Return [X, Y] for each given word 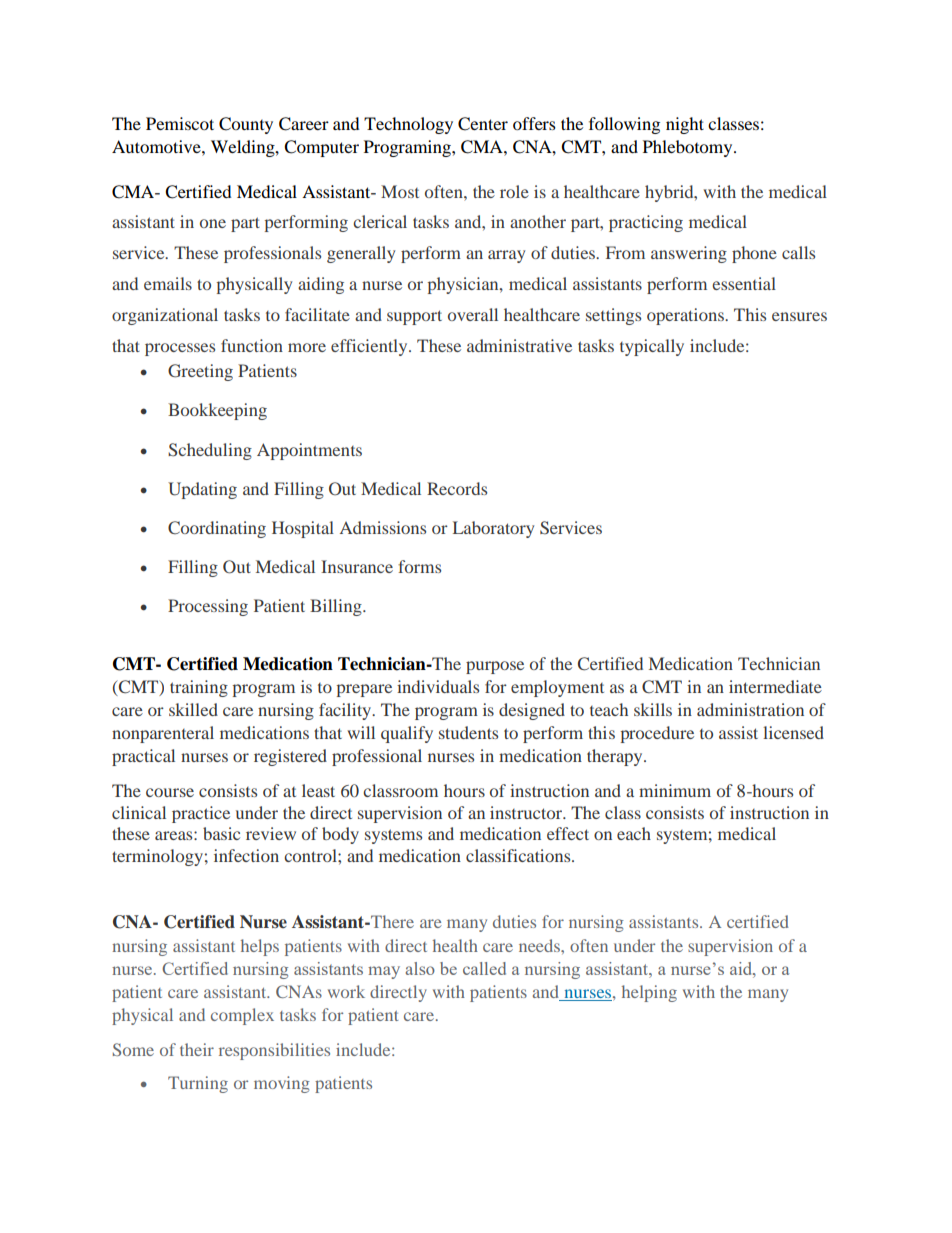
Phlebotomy [689, 148]
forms [419, 566]
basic [221, 833]
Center [483, 124]
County [246, 125]
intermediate [775, 686]
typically [652, 347]
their [197, 1049]
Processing [208, 607]
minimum [675, 790]
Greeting [200, 372]
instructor [527, 812]
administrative [519, 345]
